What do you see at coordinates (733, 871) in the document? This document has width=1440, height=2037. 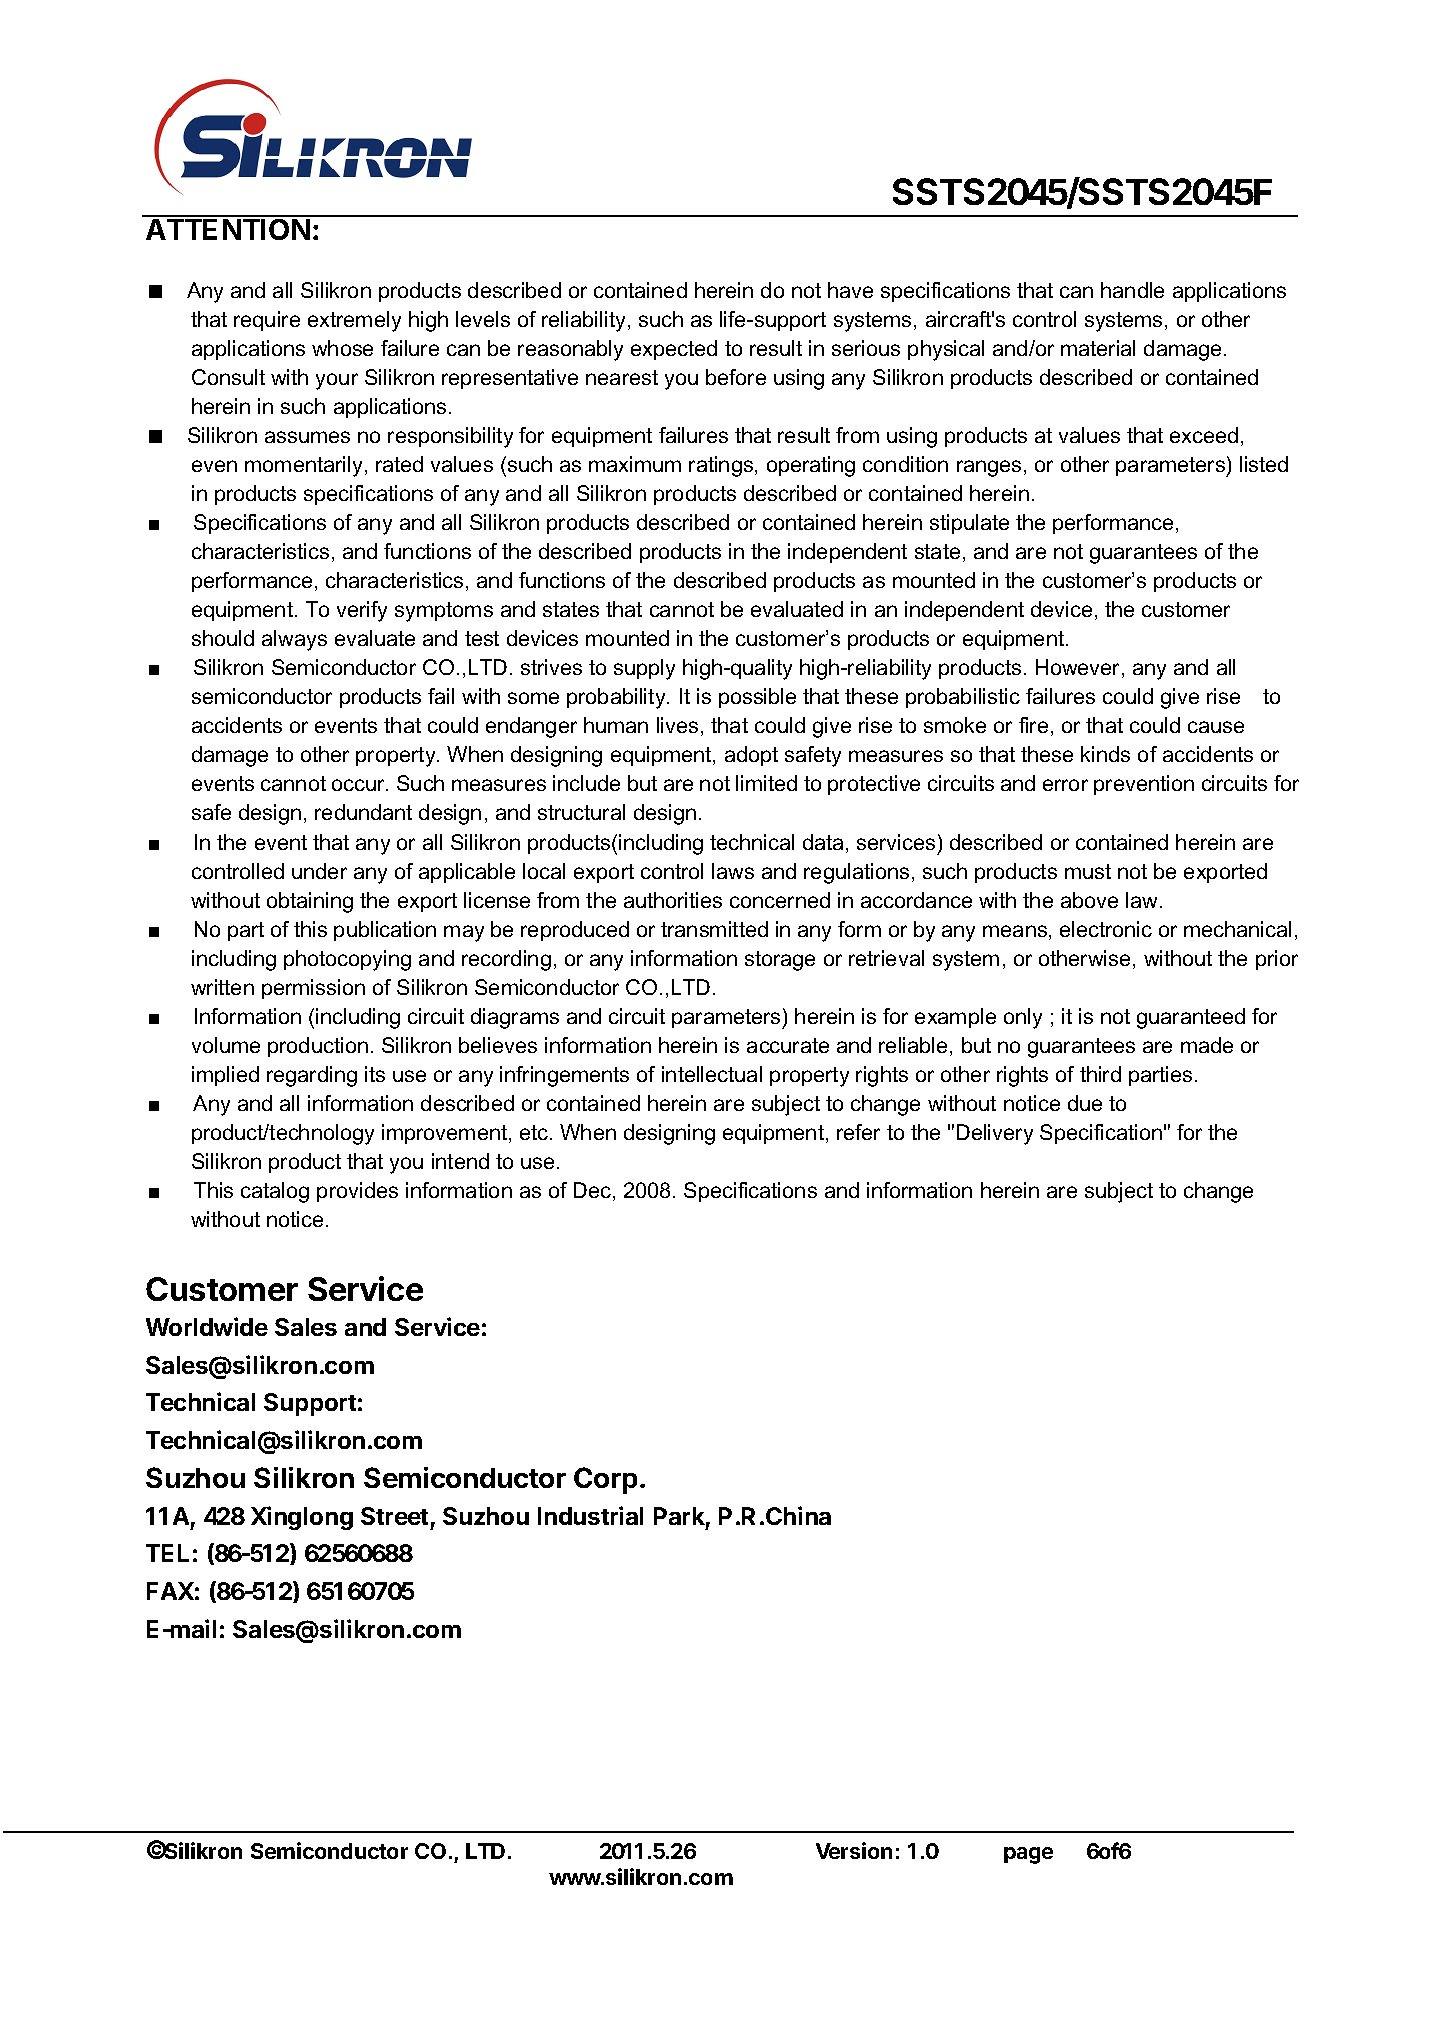 I see `laws` at bounding box center [733, 871].
